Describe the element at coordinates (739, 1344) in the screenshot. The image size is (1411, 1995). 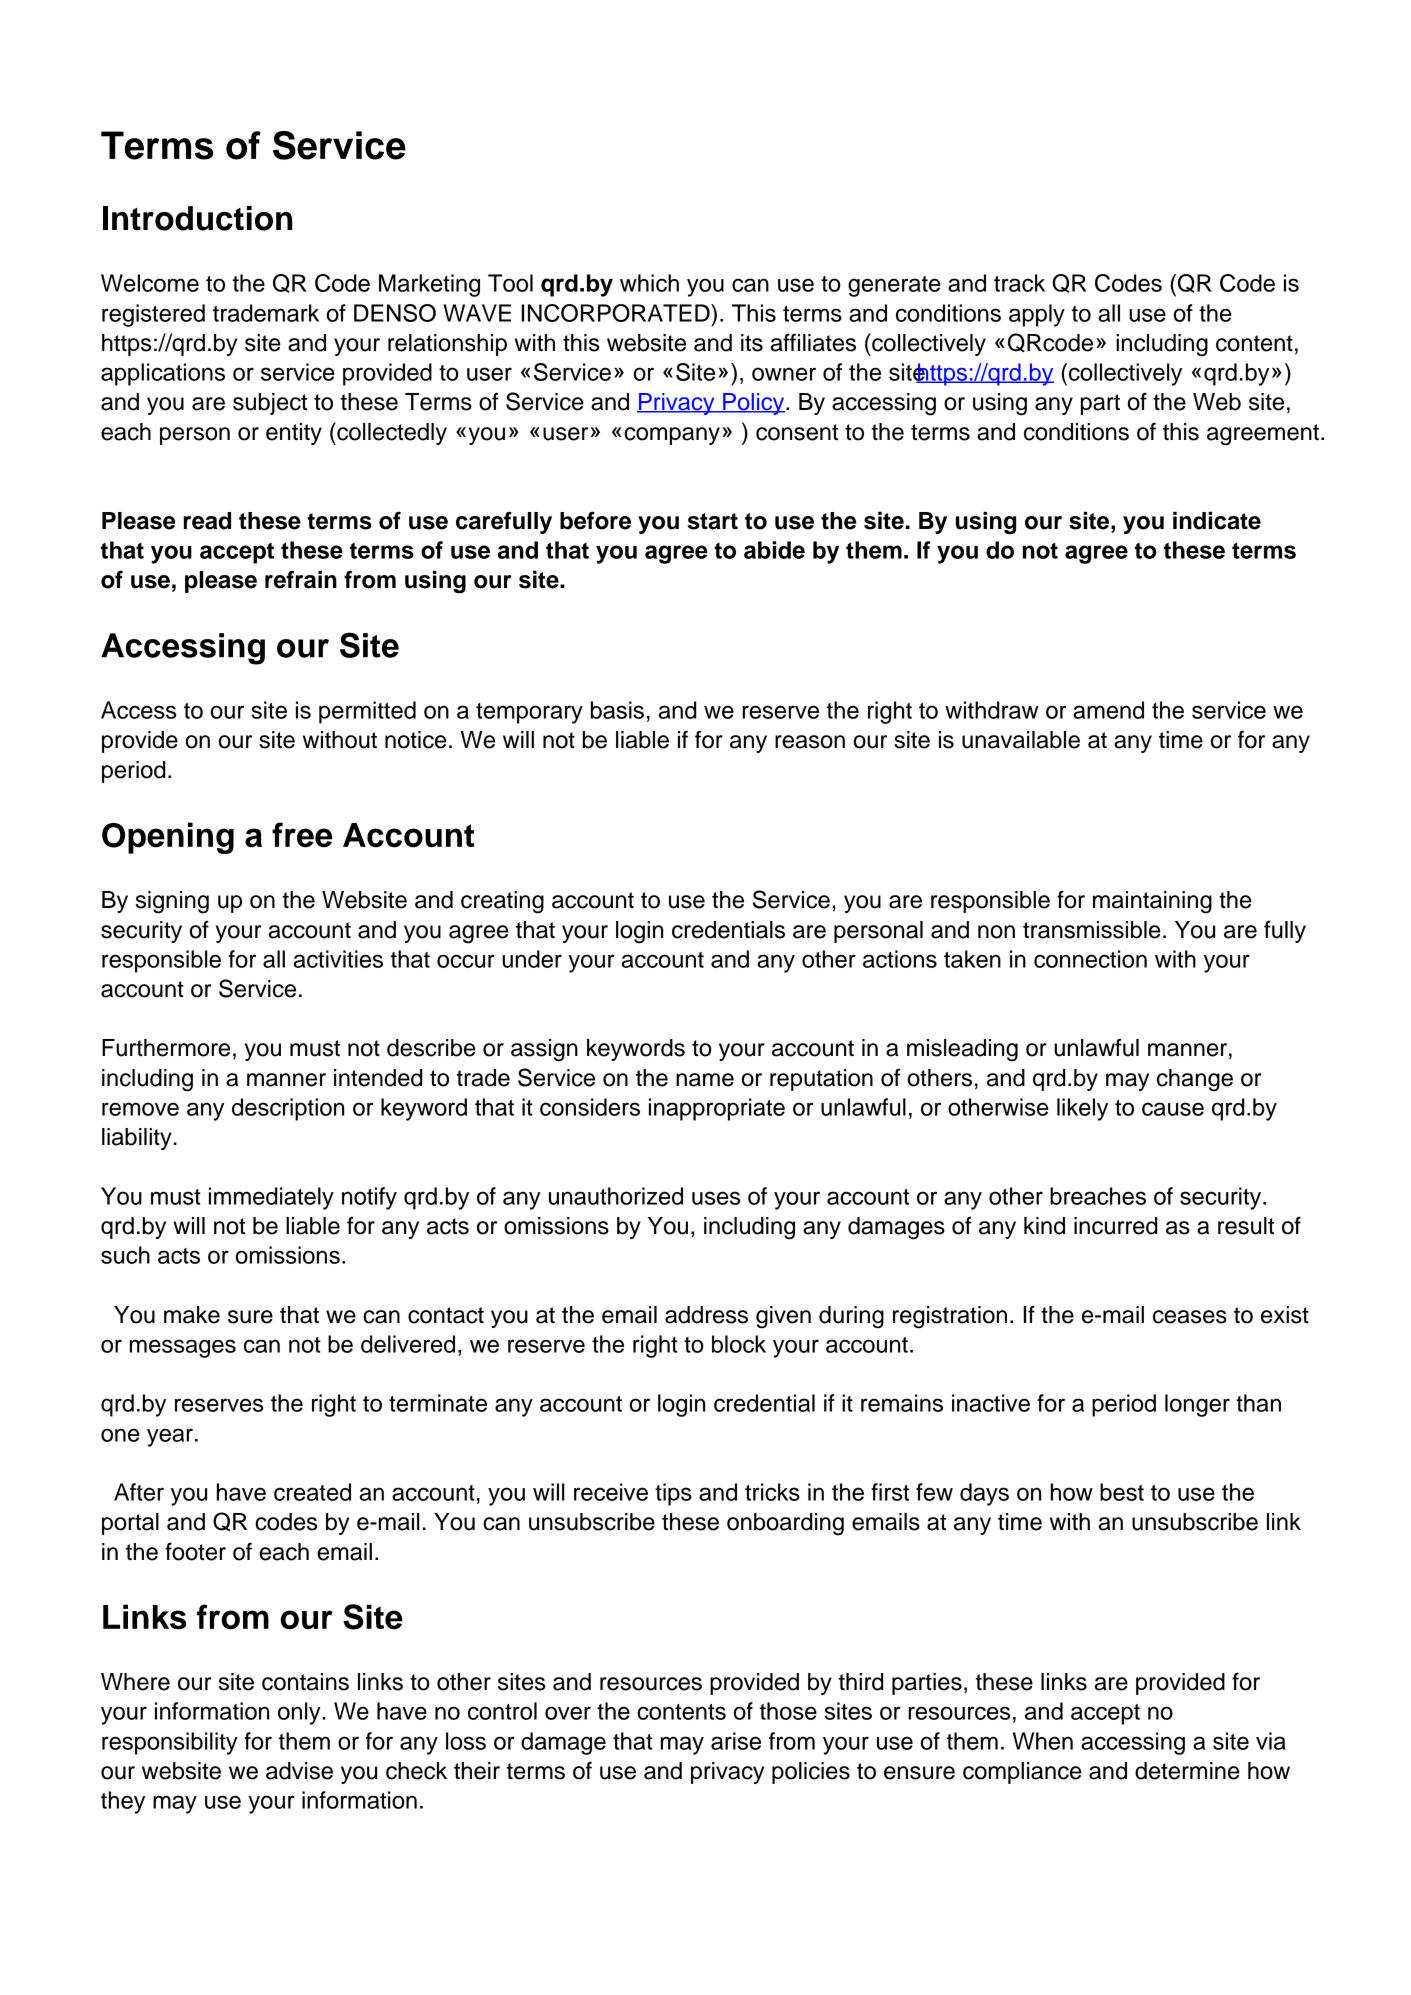
I see `block` at that location.
